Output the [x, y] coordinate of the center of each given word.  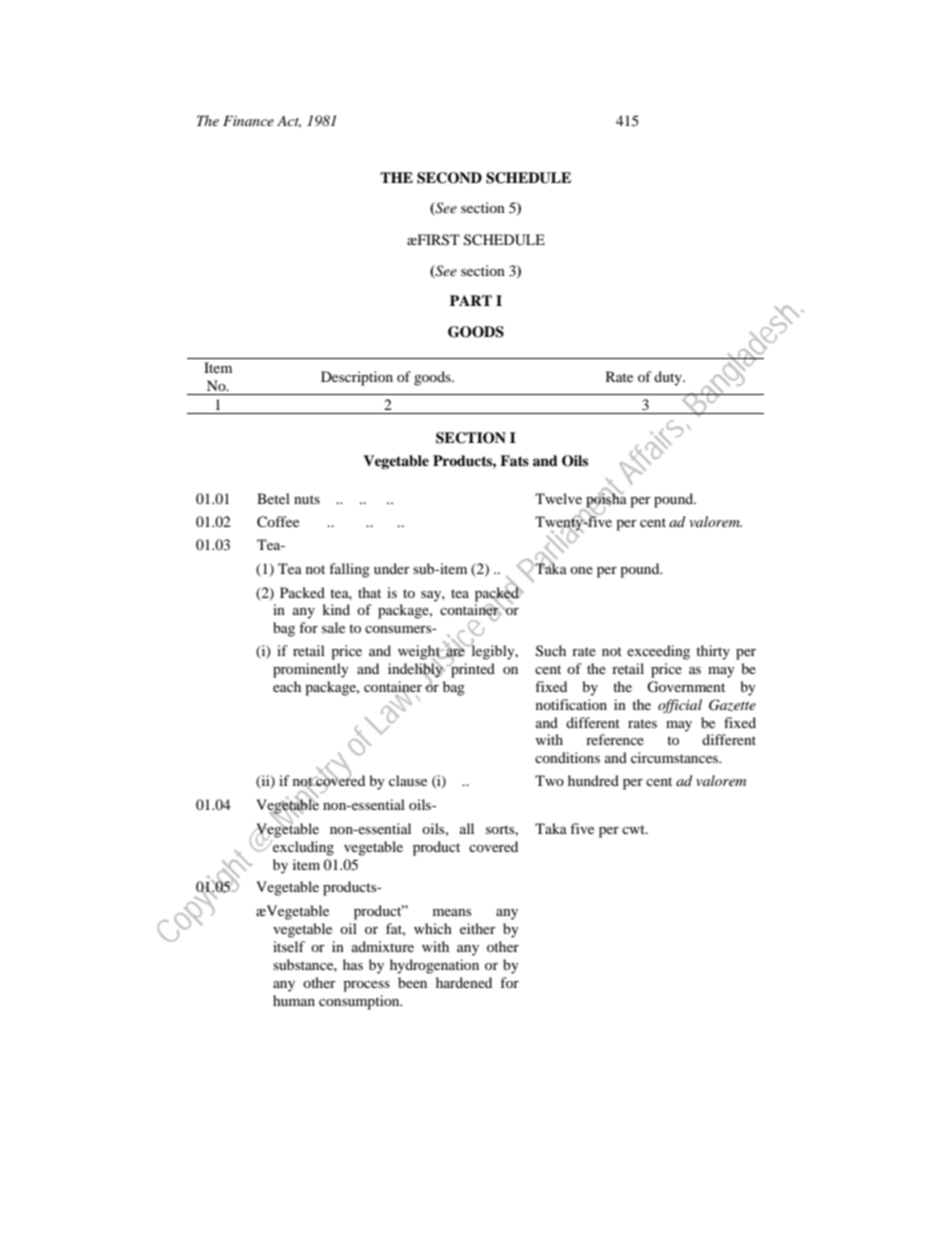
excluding [302, 848]
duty [669, 378]
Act [289, 122]
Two [549, 780]
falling [349, 570]
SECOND [449, 178]
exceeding [658, 652]
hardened [464, 982]
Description [357, 378]
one [581, 570]
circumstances [676, 757]
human [294, 1000]
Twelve [558, 498]
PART [471, 300]
